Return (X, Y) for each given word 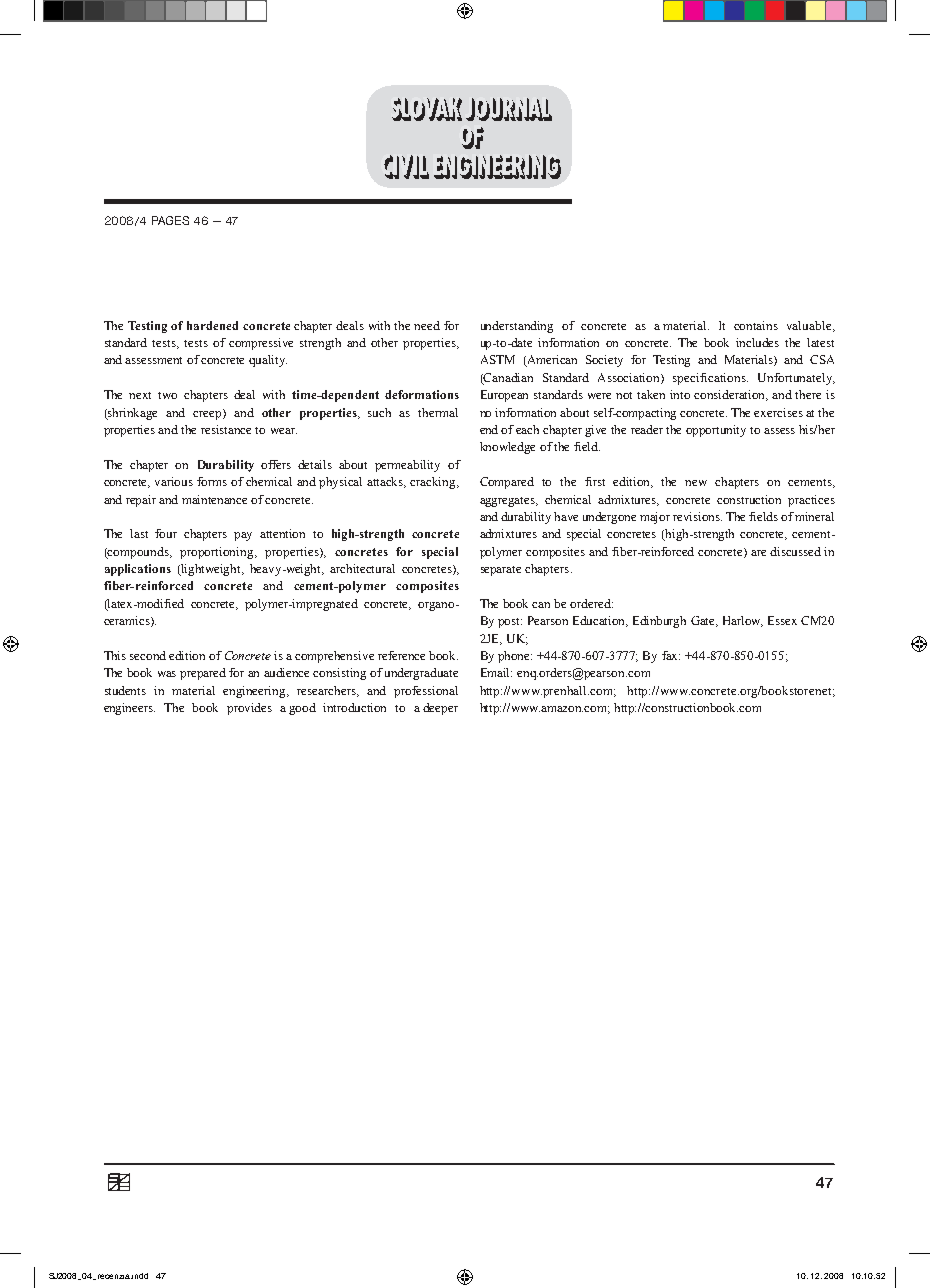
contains (756, 325)
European (504, 396)
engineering (255, 692)
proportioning (218, 553)
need (427, 325)
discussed (795, 551)
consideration (731, 395)
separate (501, 571)
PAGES (170, 220)
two (167, 395)
